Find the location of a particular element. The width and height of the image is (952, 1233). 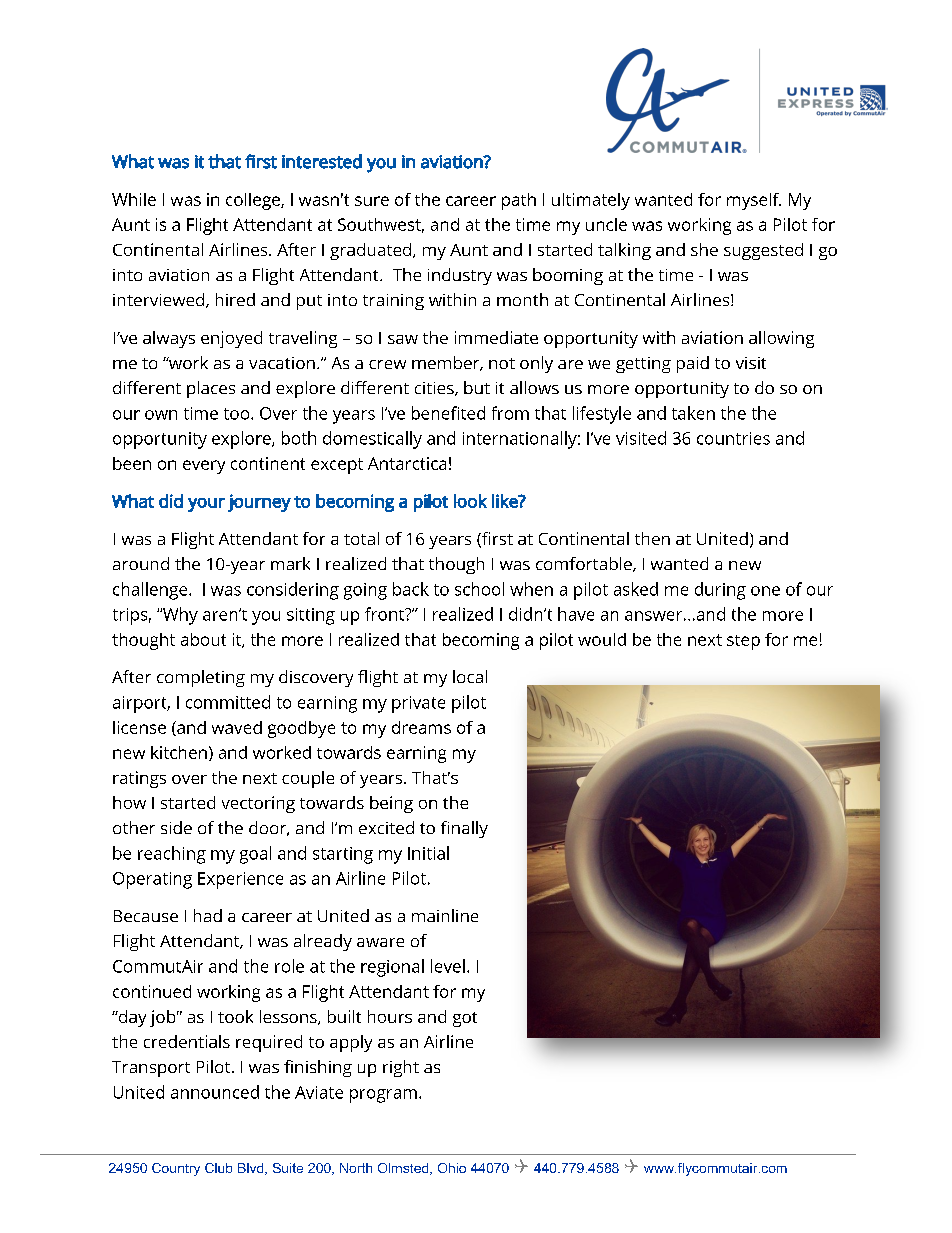

finally is located at coordinates (464, 829).
